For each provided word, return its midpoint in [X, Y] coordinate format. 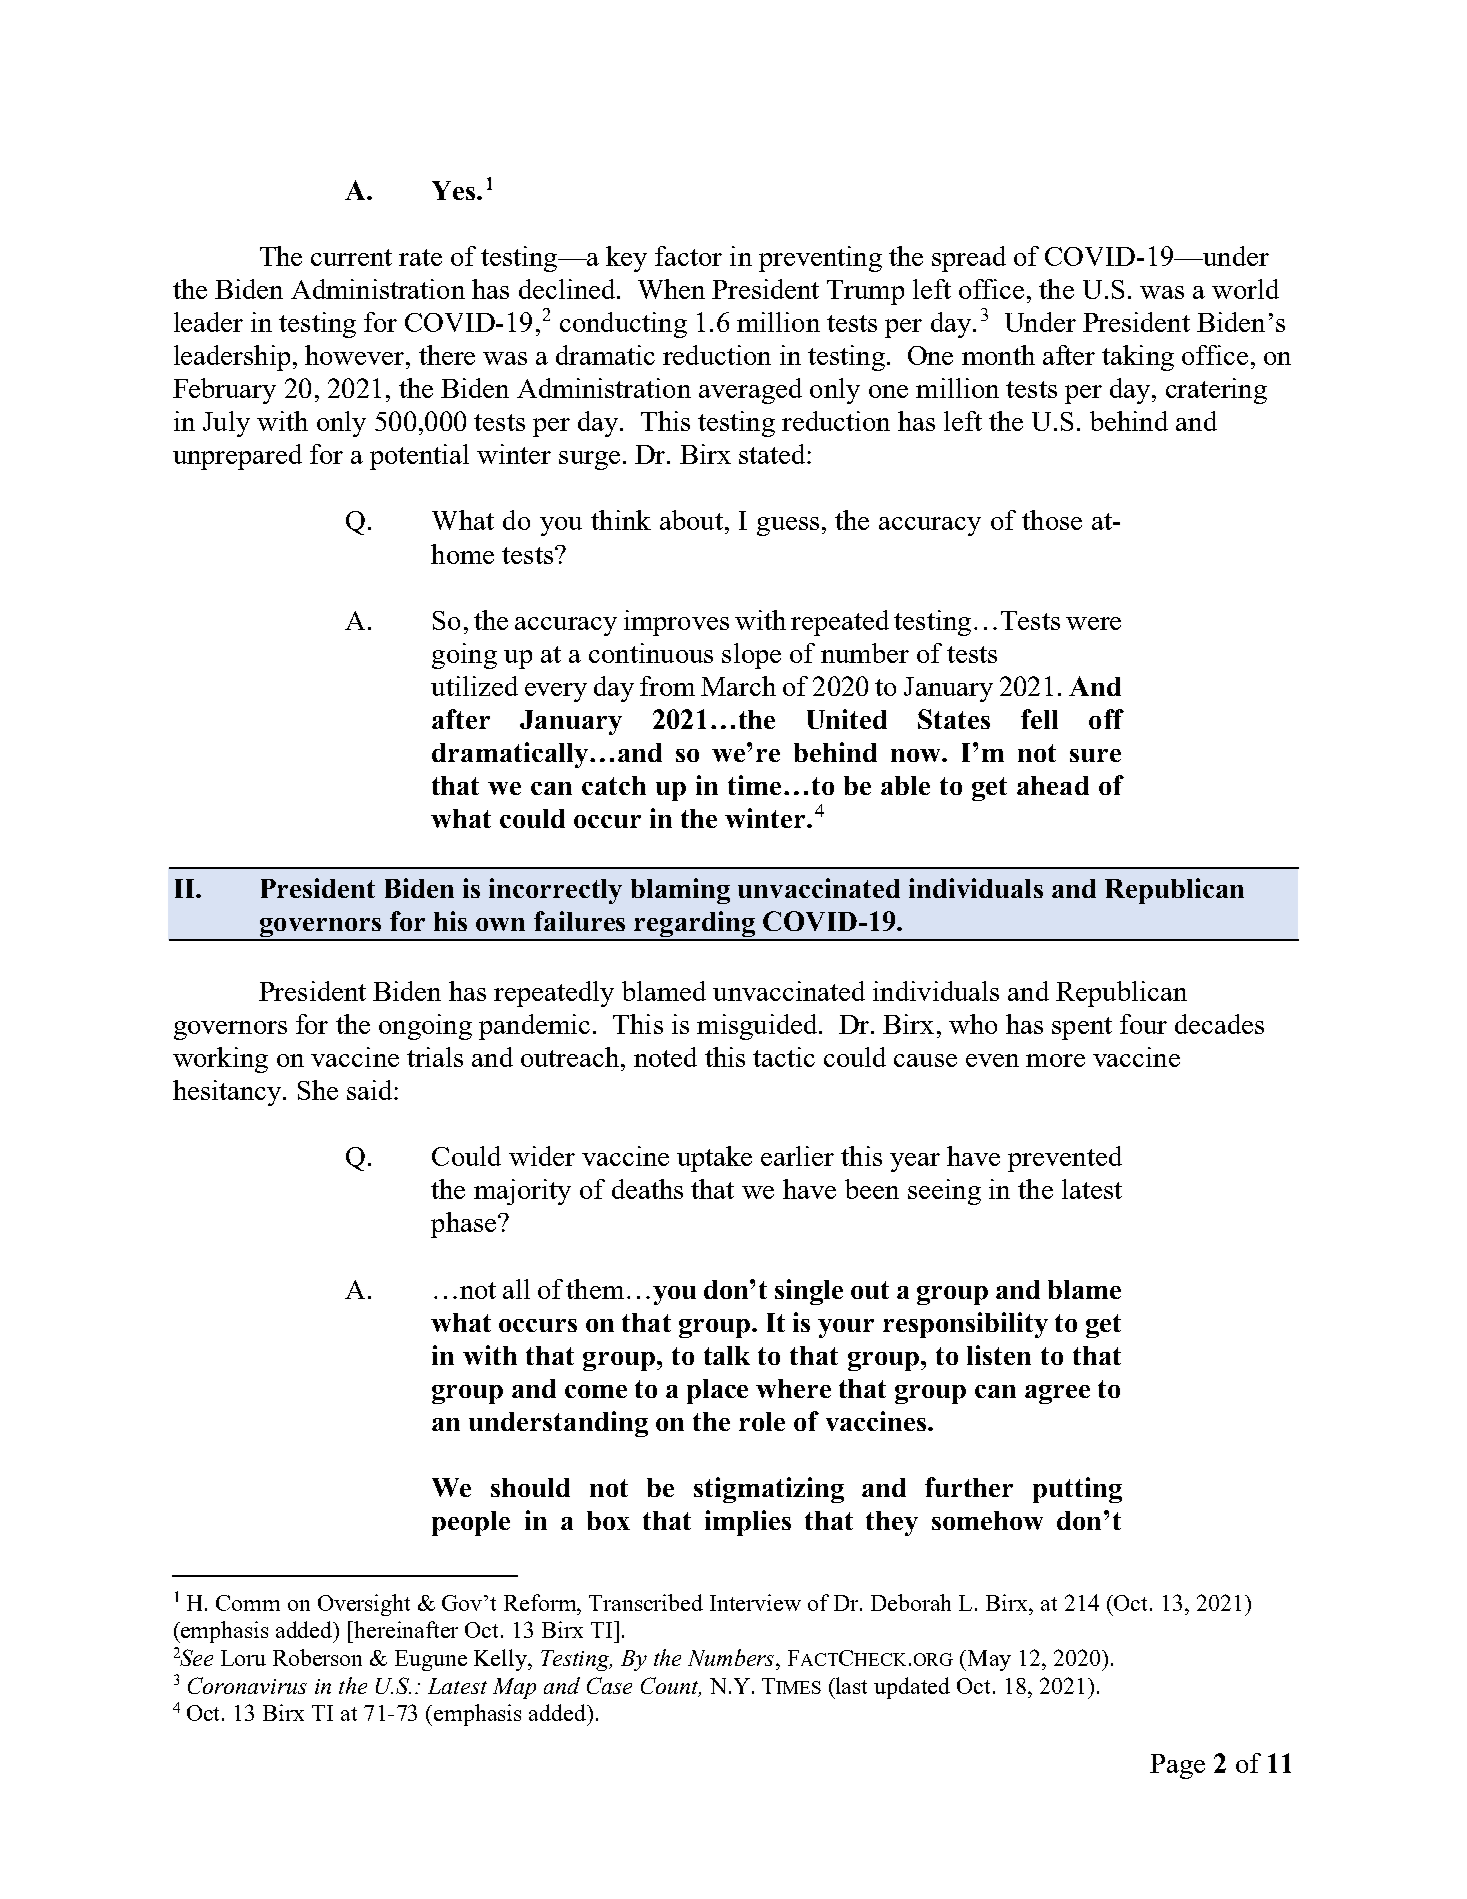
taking [1138, 358]
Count [671, 1686]
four [1143, 1024]
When [671, 289]
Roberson [317, 1657]
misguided [758, 1027]
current [351, 257]
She [318, 1090]
